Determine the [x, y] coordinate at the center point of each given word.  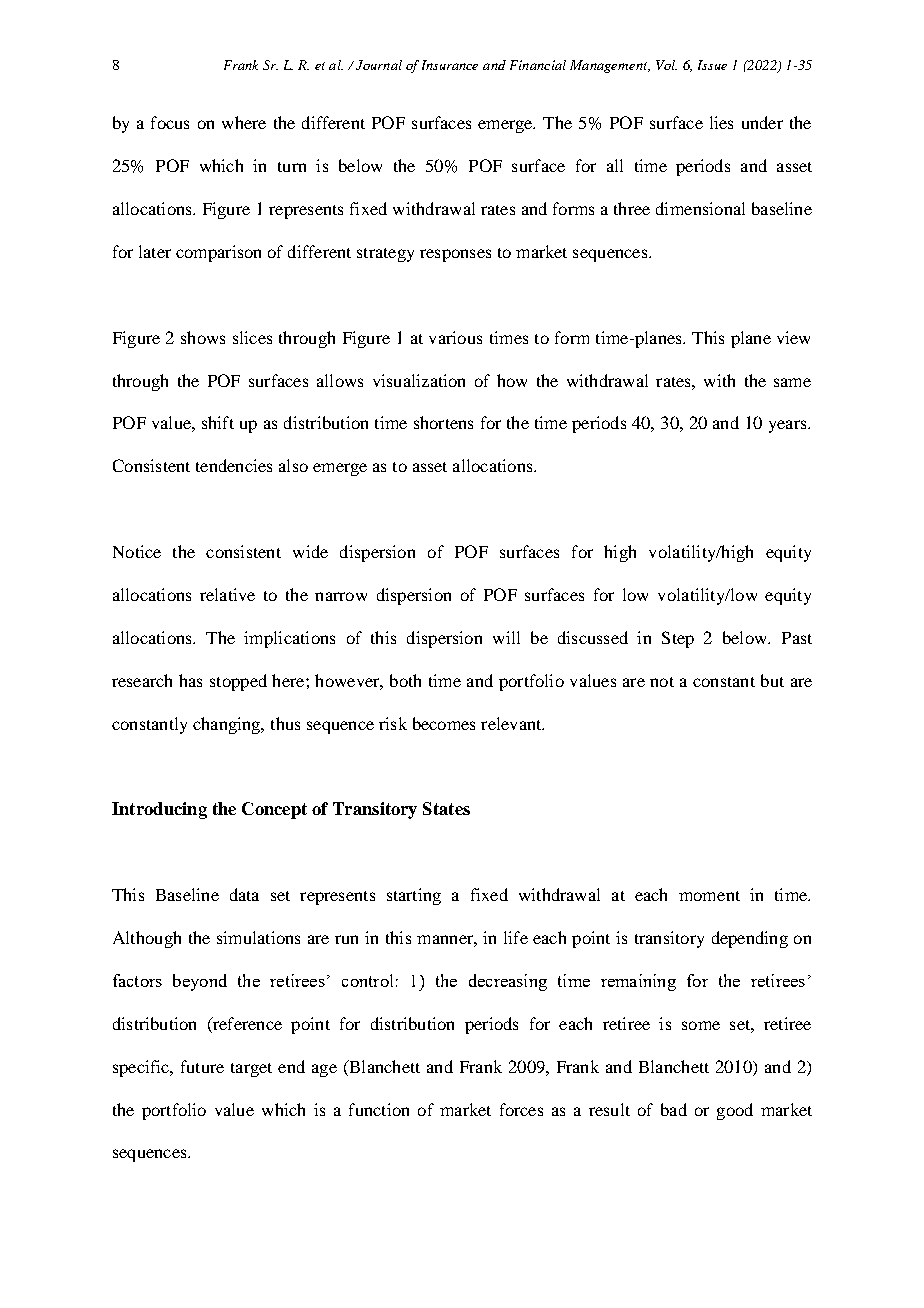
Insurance [450, 65]
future [202, 1066]
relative [227, 594]
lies [721, 122]
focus [170, 122]
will [506, 637]
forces [521, 1109]
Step [678, 639]
